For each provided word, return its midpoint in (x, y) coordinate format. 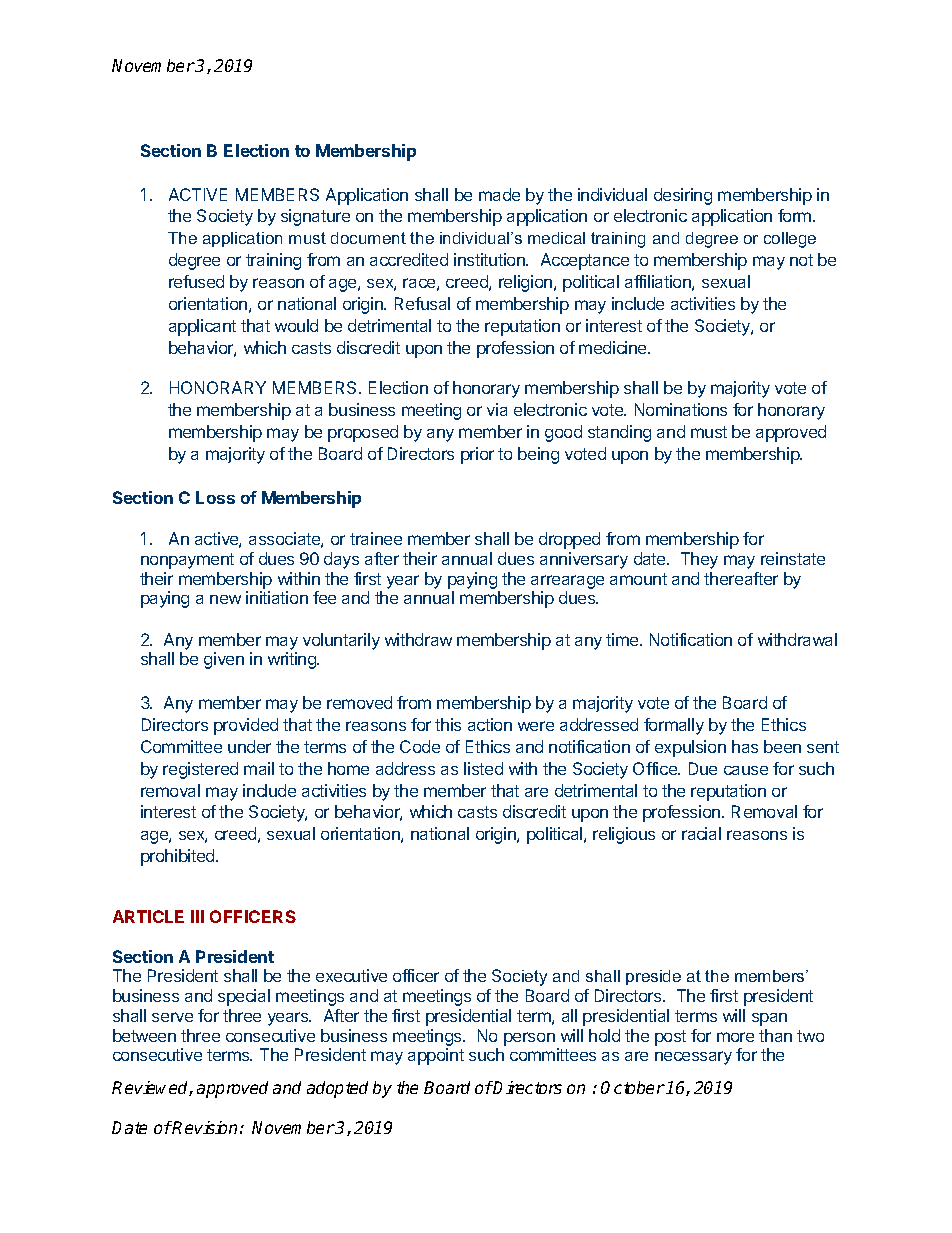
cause (746, 770)
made (499, 194)
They (699, 560)
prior (477, 455)
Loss (215, 497)
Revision (204, 1127)
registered (200, 770)
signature (315, 217)
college (790, 240)
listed (483, 768)
